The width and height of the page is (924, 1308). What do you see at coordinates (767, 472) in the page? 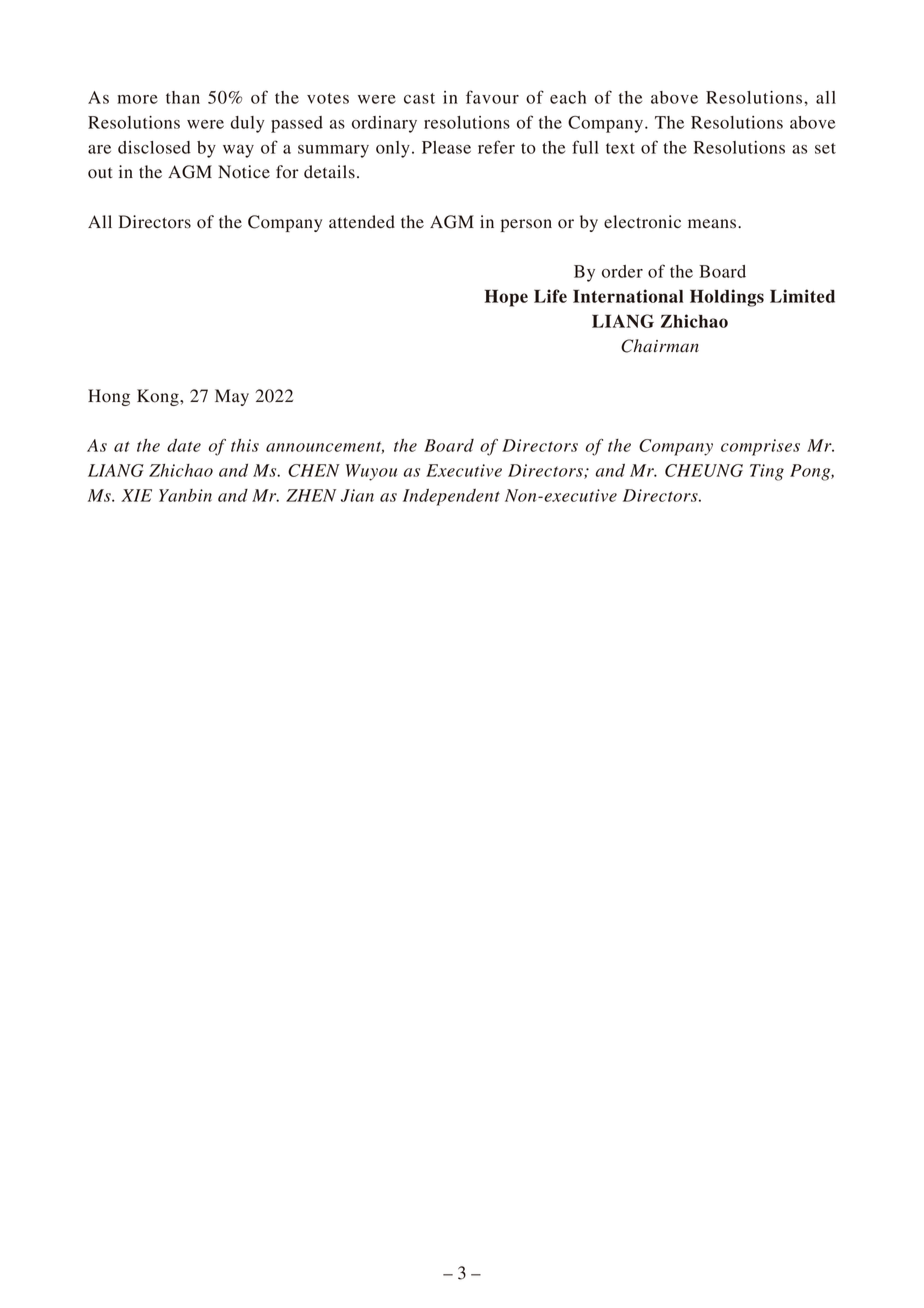
I see `Ting` at bounding box center [767, 472].
